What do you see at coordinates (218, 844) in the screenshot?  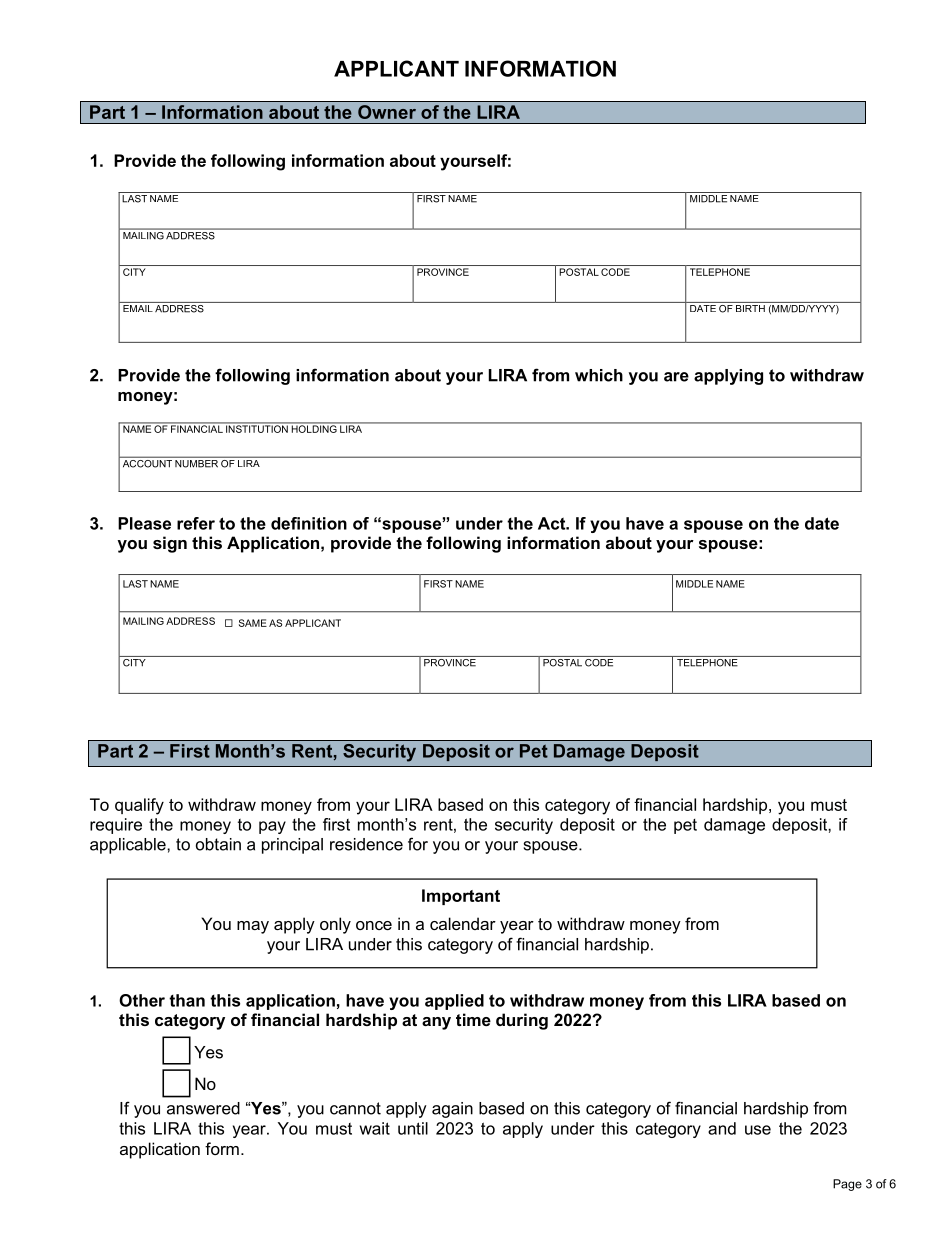 I see `obtain` at bounding box center [218, 844].
